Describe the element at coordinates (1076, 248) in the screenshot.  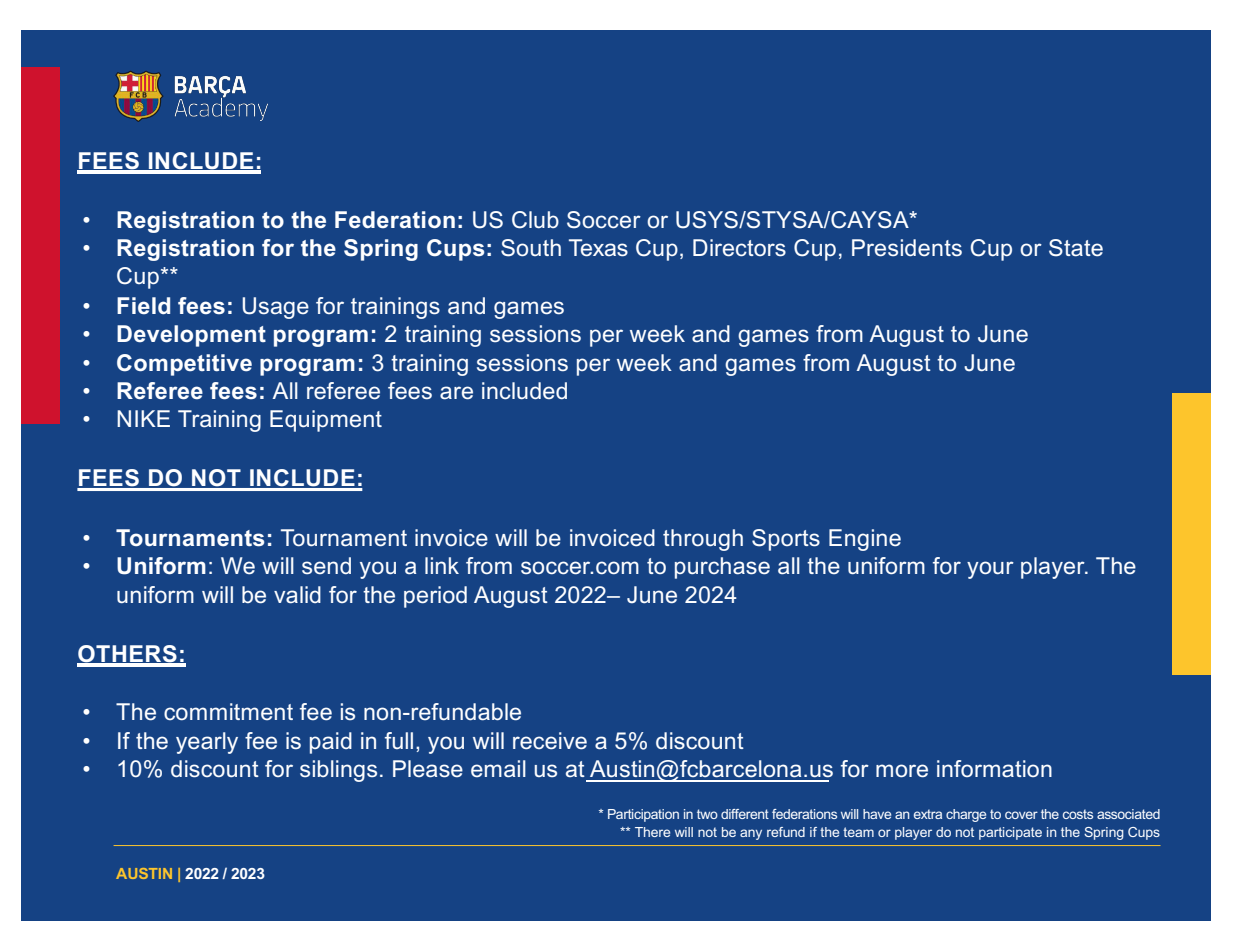
I see `State` at that location.
